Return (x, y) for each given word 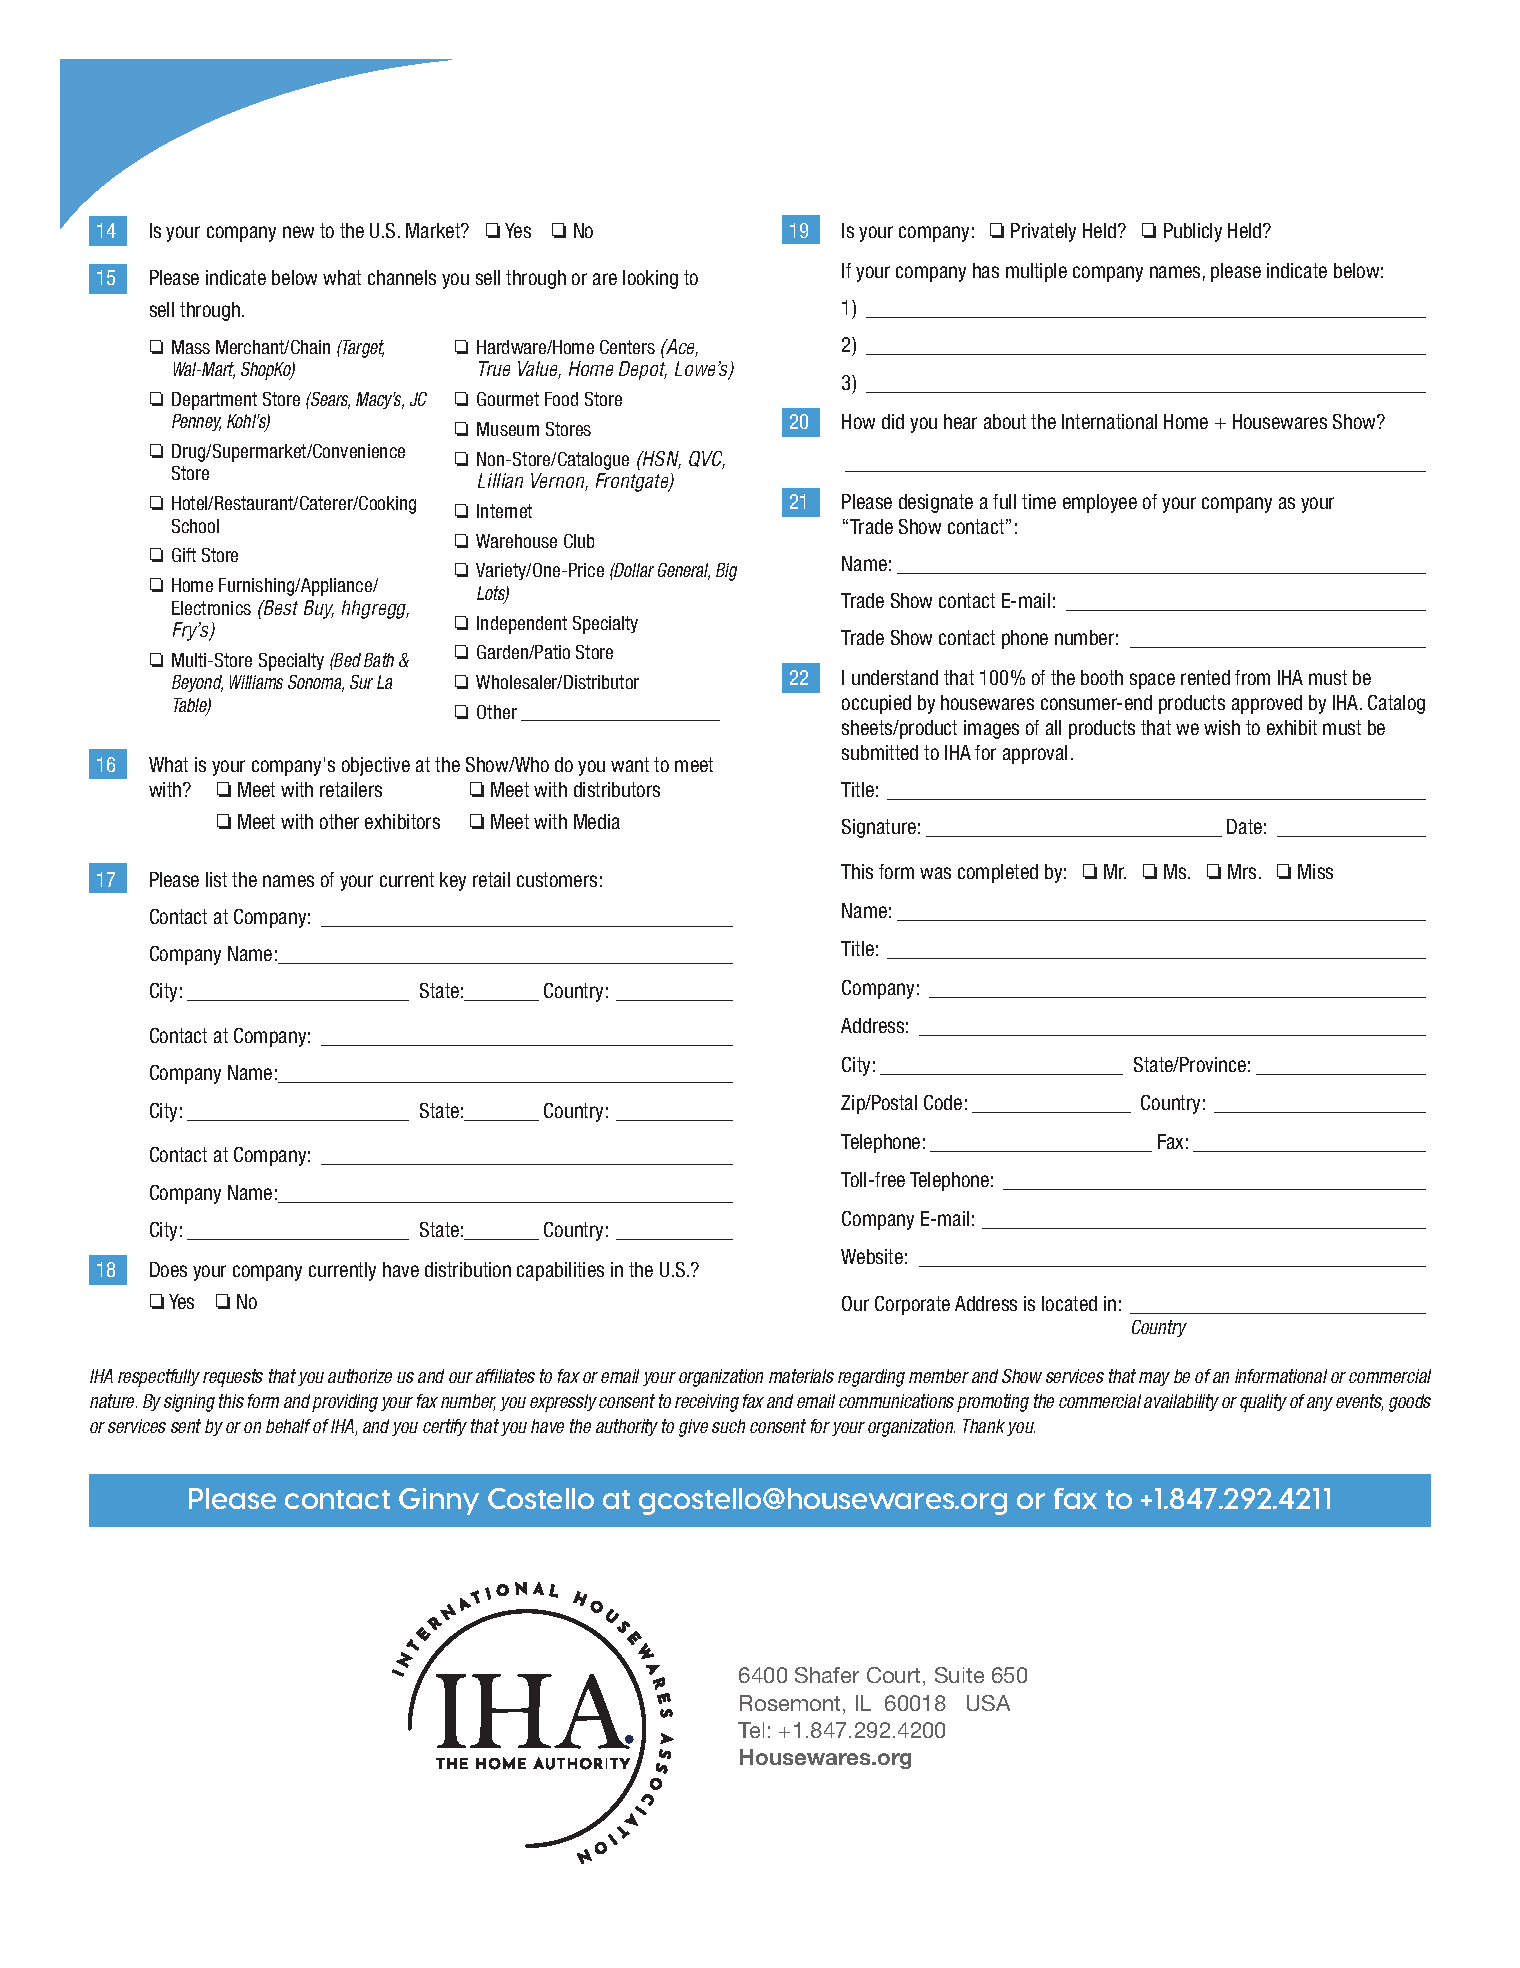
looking (650, 279)
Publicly (1193, 232)
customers (557, 879)
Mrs (1242, 871)
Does (168, 1269)
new (298, 232)
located (1069, 1303)
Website (872, 1256)
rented (1205, 677)
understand (895, 677)
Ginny (439, 1501)
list (216, 879)
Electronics (211, 608)
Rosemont (790, 1703)
